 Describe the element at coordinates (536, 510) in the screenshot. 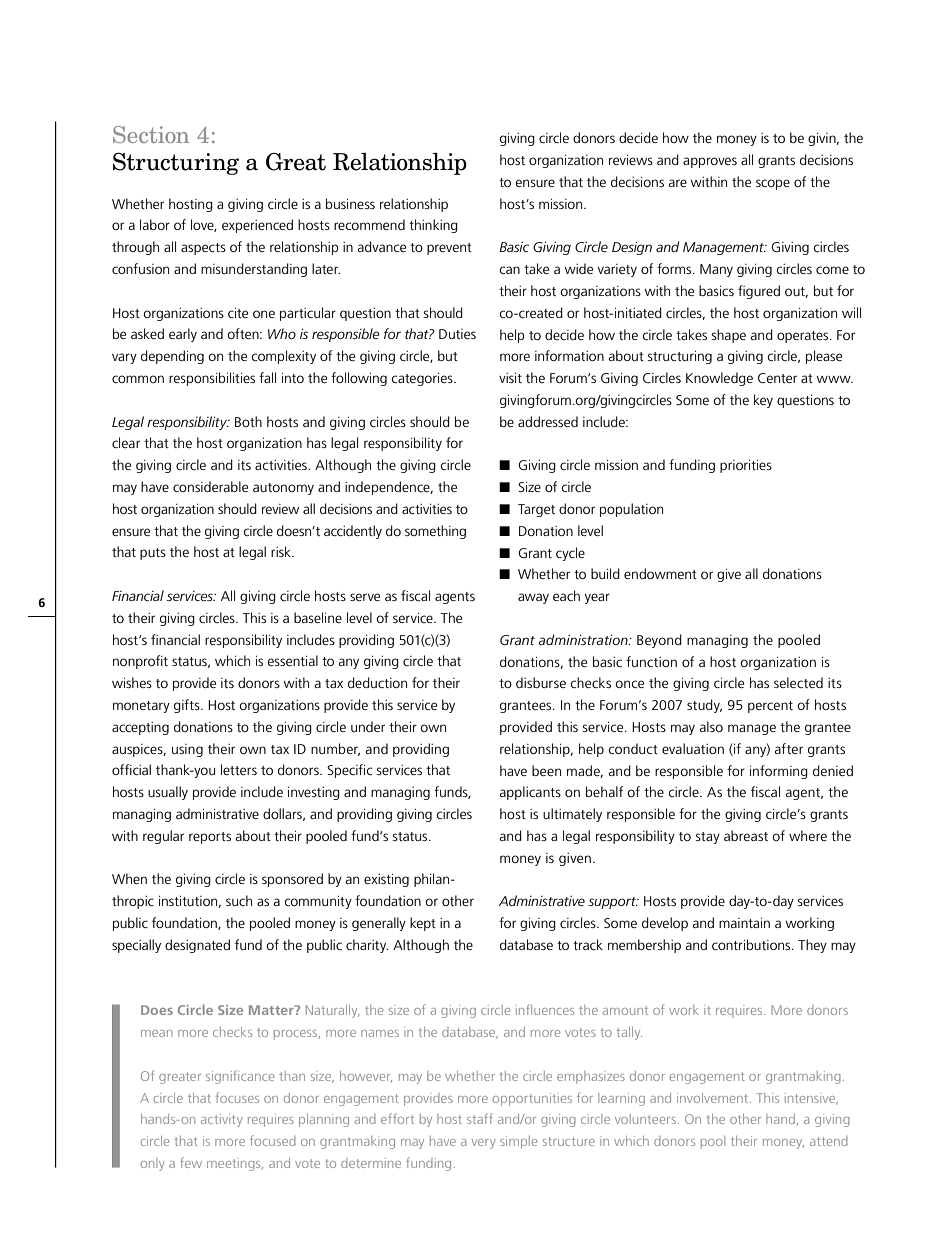

I see `Target` at that location.
